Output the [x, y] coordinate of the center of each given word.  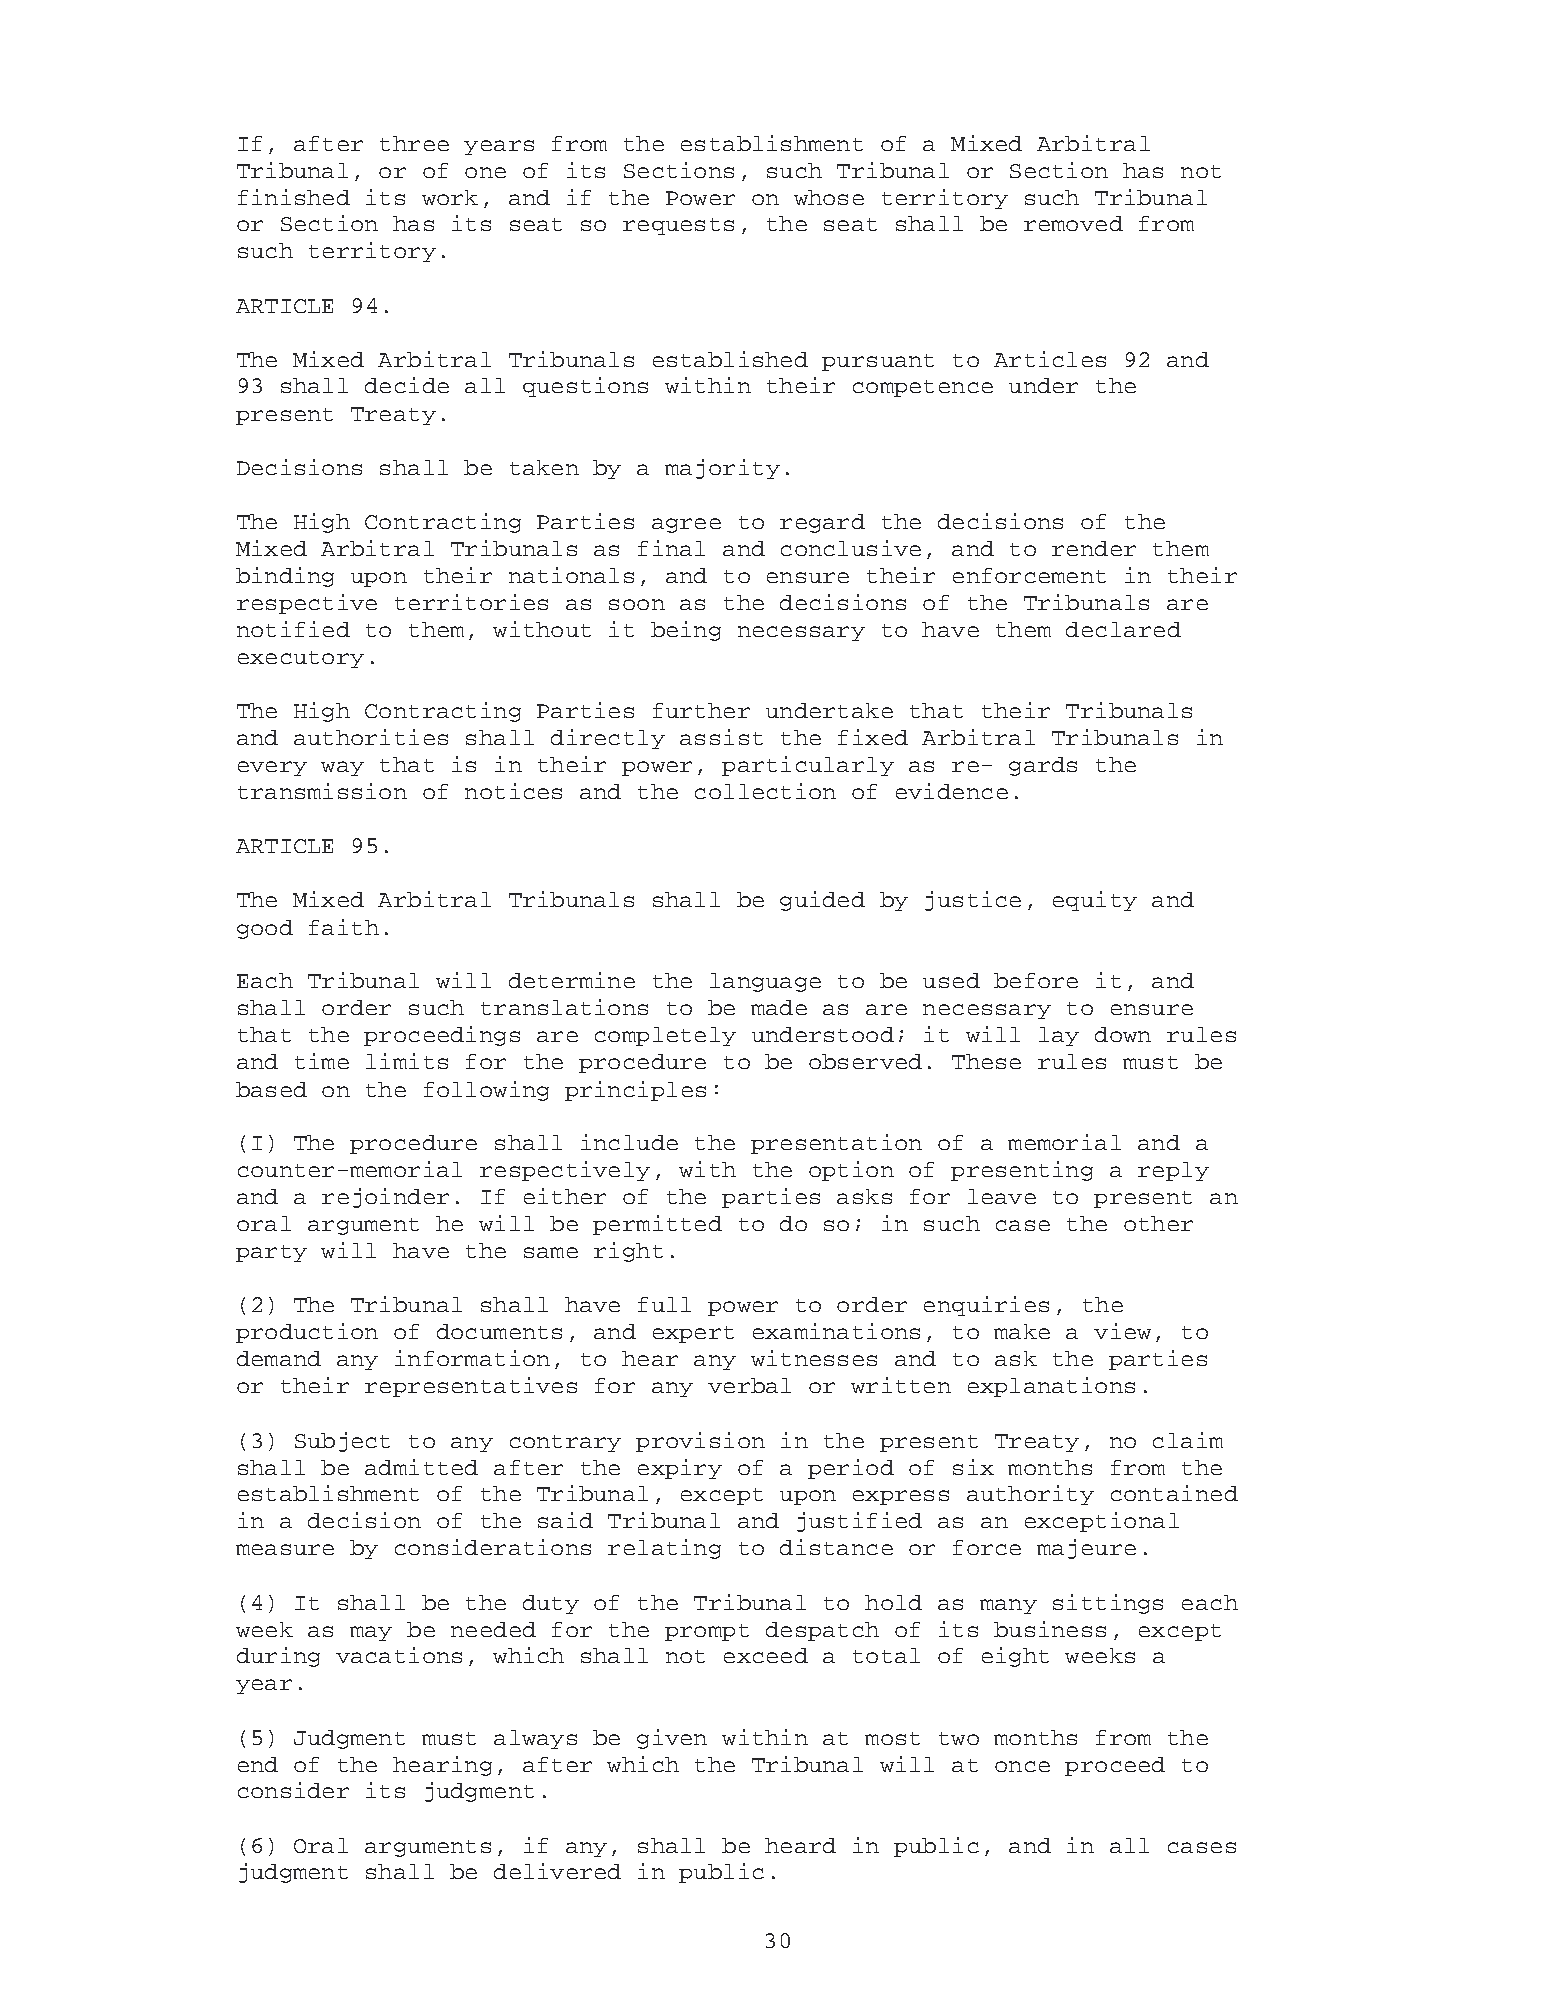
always [535, 1739]
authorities [371, 737]
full [664, 1304]
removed [1073, 223]
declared [1123, 629]
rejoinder [385, 1198]
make [1022, 1331]
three [414, 143]
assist [721, 737]
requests [678, 226]
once [1022, 1766]
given [672, 1739]
